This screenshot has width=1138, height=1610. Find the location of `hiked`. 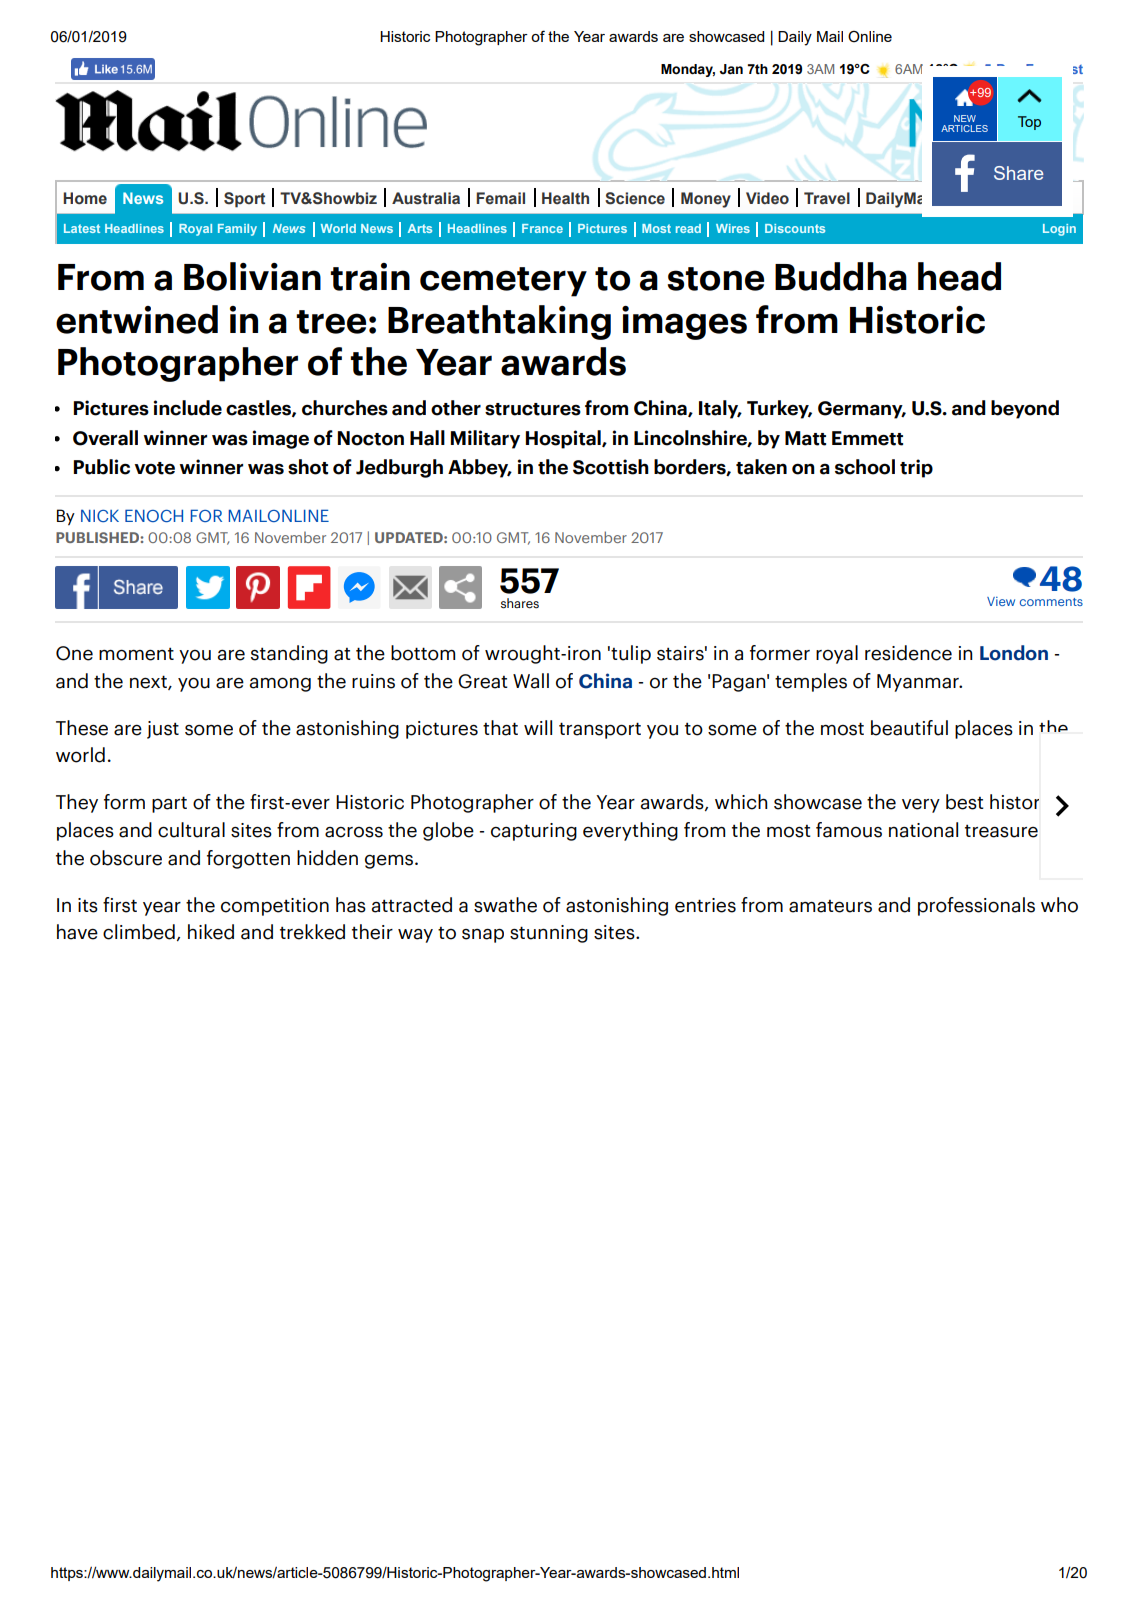

hiked is located at coordinates (211, 932).
